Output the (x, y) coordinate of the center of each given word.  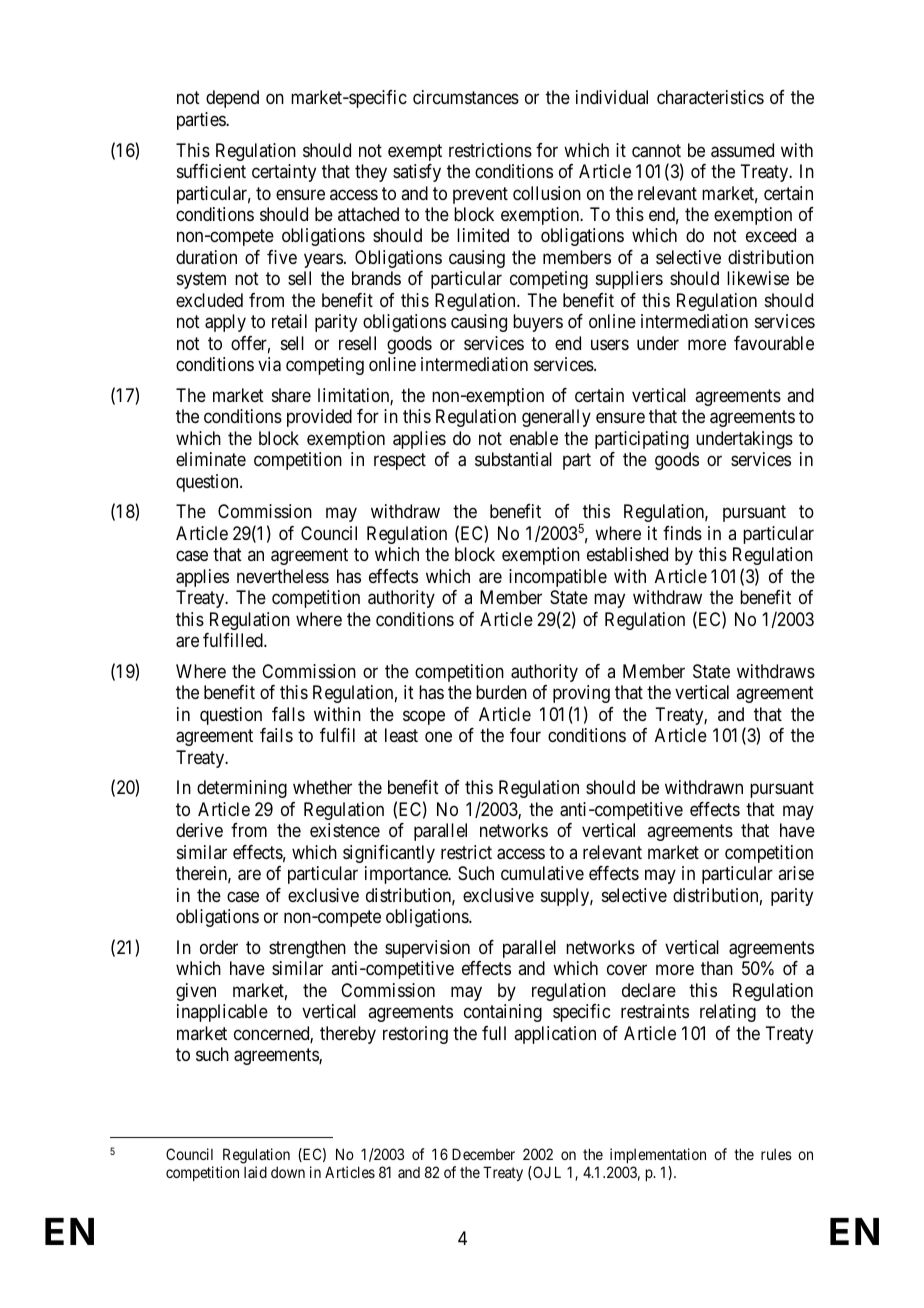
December (483, 1154)
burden (501, 692)
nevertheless (283, 576)
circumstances (466, 97)
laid (255, 1172)
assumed (742, 150)
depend (232, 99)
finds (682, 533)
